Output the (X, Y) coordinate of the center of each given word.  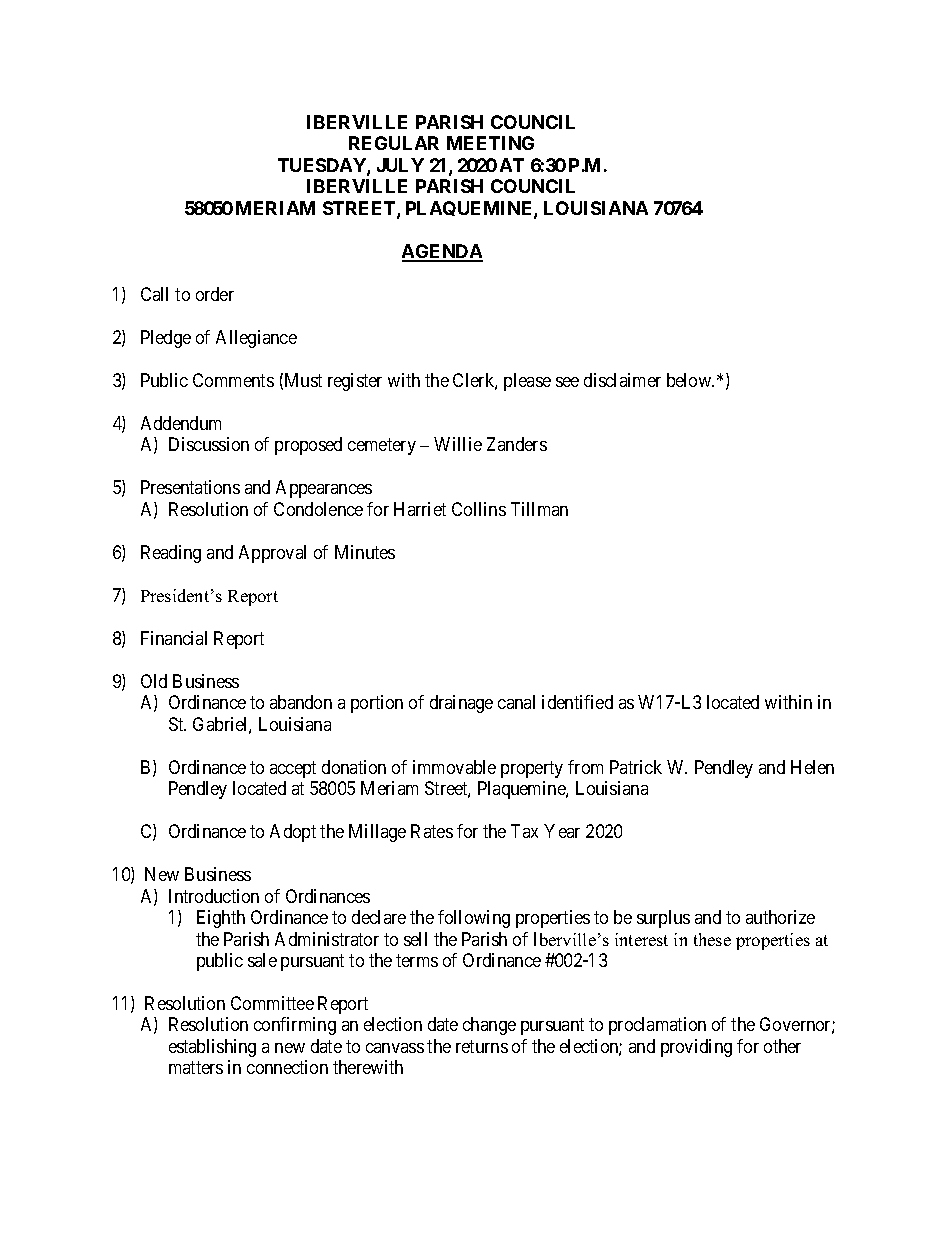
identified (577, 702)
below (690, 380)
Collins (479, 509)
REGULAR (394, 143)
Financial (174, 638)
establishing (212, 1048)
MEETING (490, 143)
